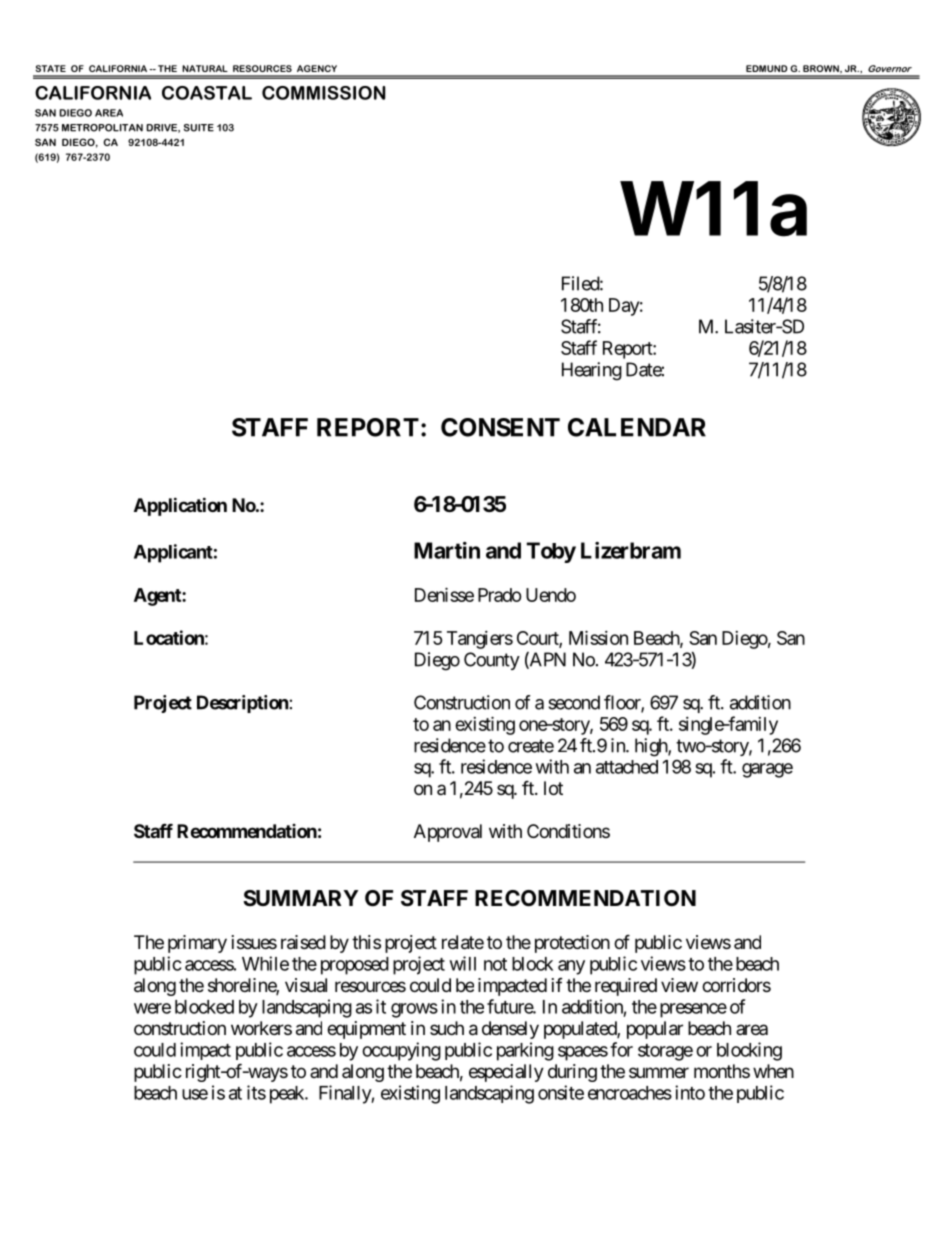  What do you see at coordinates (158, 597) in the screenshot?
I see `Agent` at bounding box center [158, 597].
